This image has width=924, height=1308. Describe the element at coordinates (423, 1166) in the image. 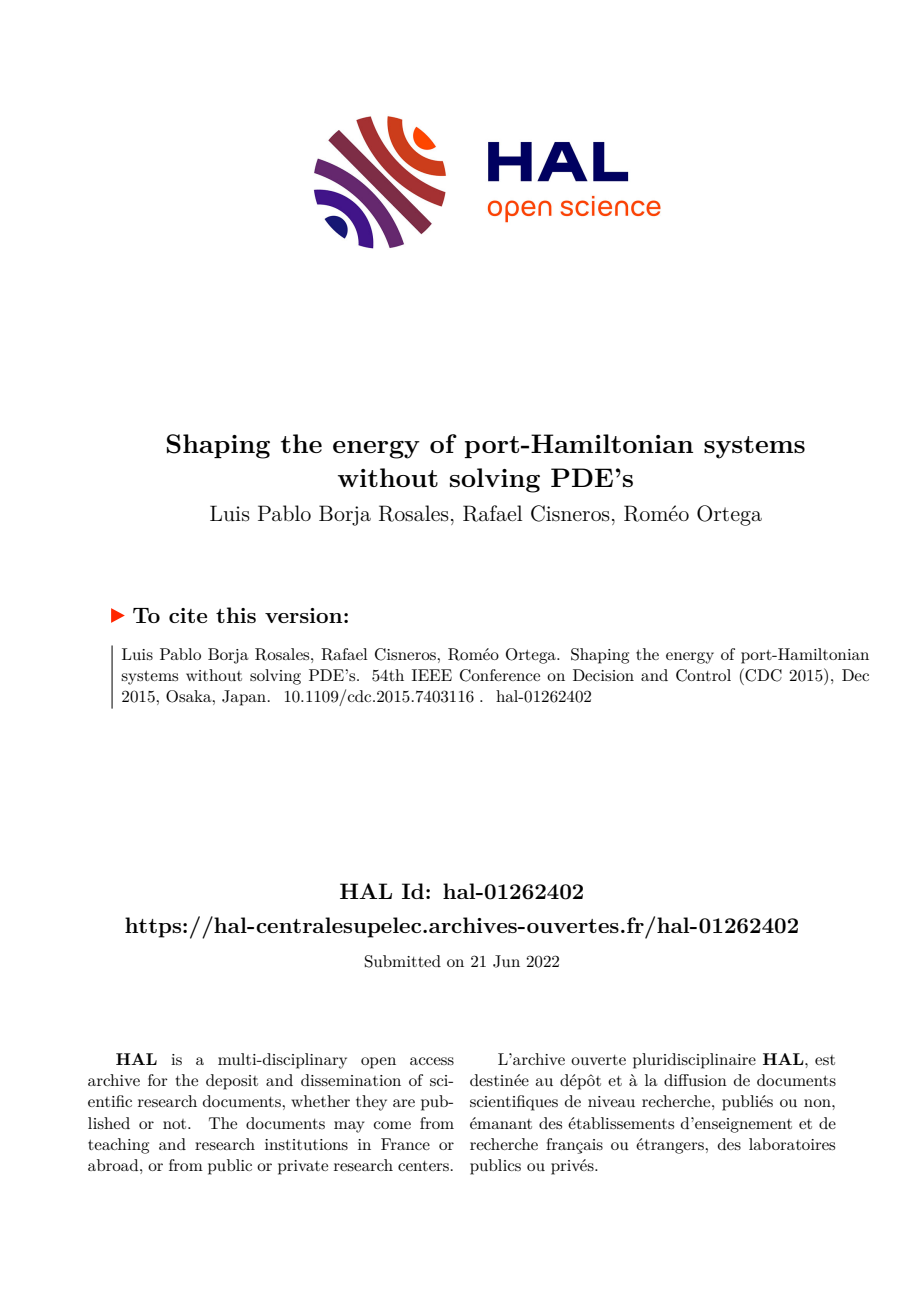

I see `centers` at that location.
